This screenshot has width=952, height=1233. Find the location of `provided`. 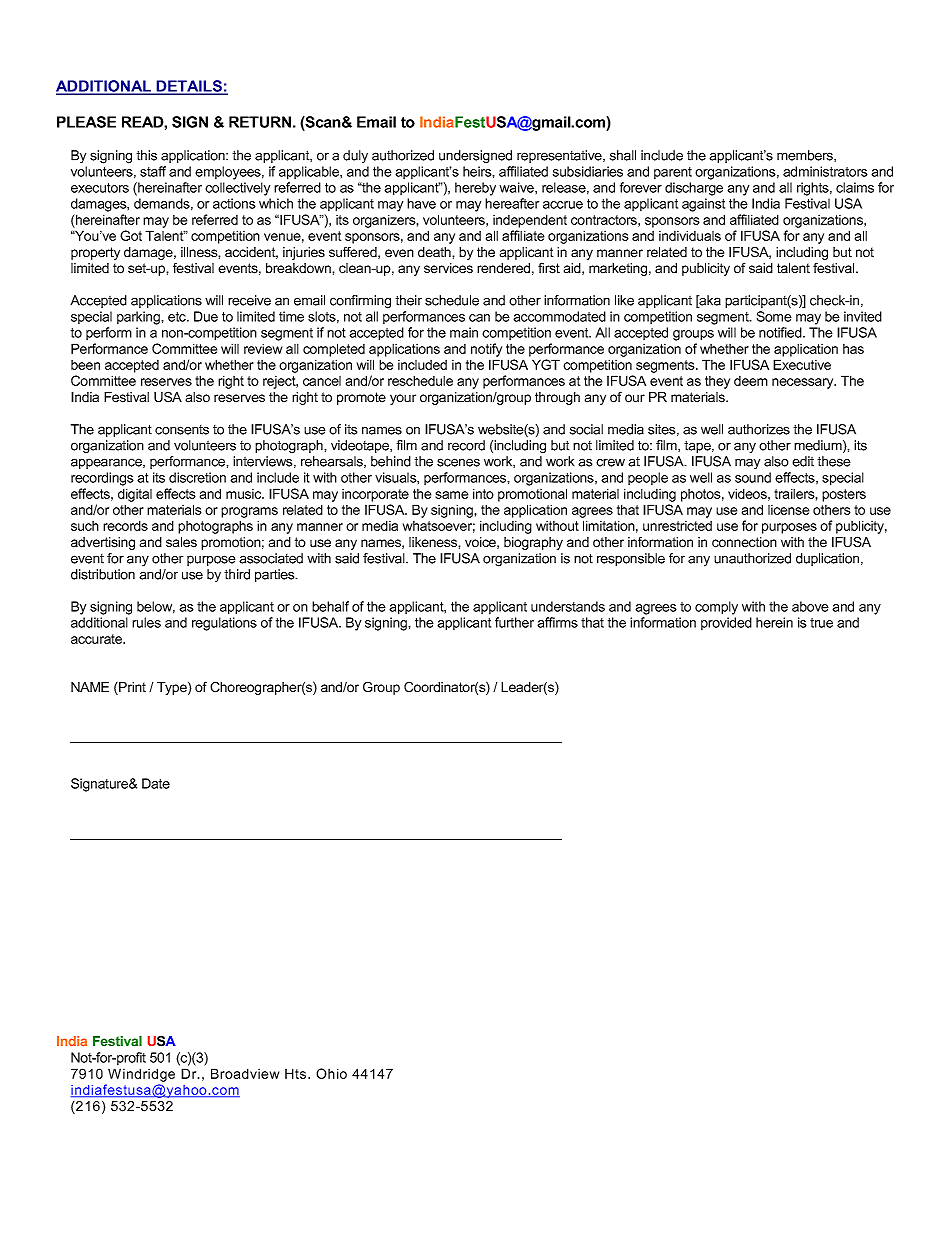

provided is located at coordinates (726, 623).
